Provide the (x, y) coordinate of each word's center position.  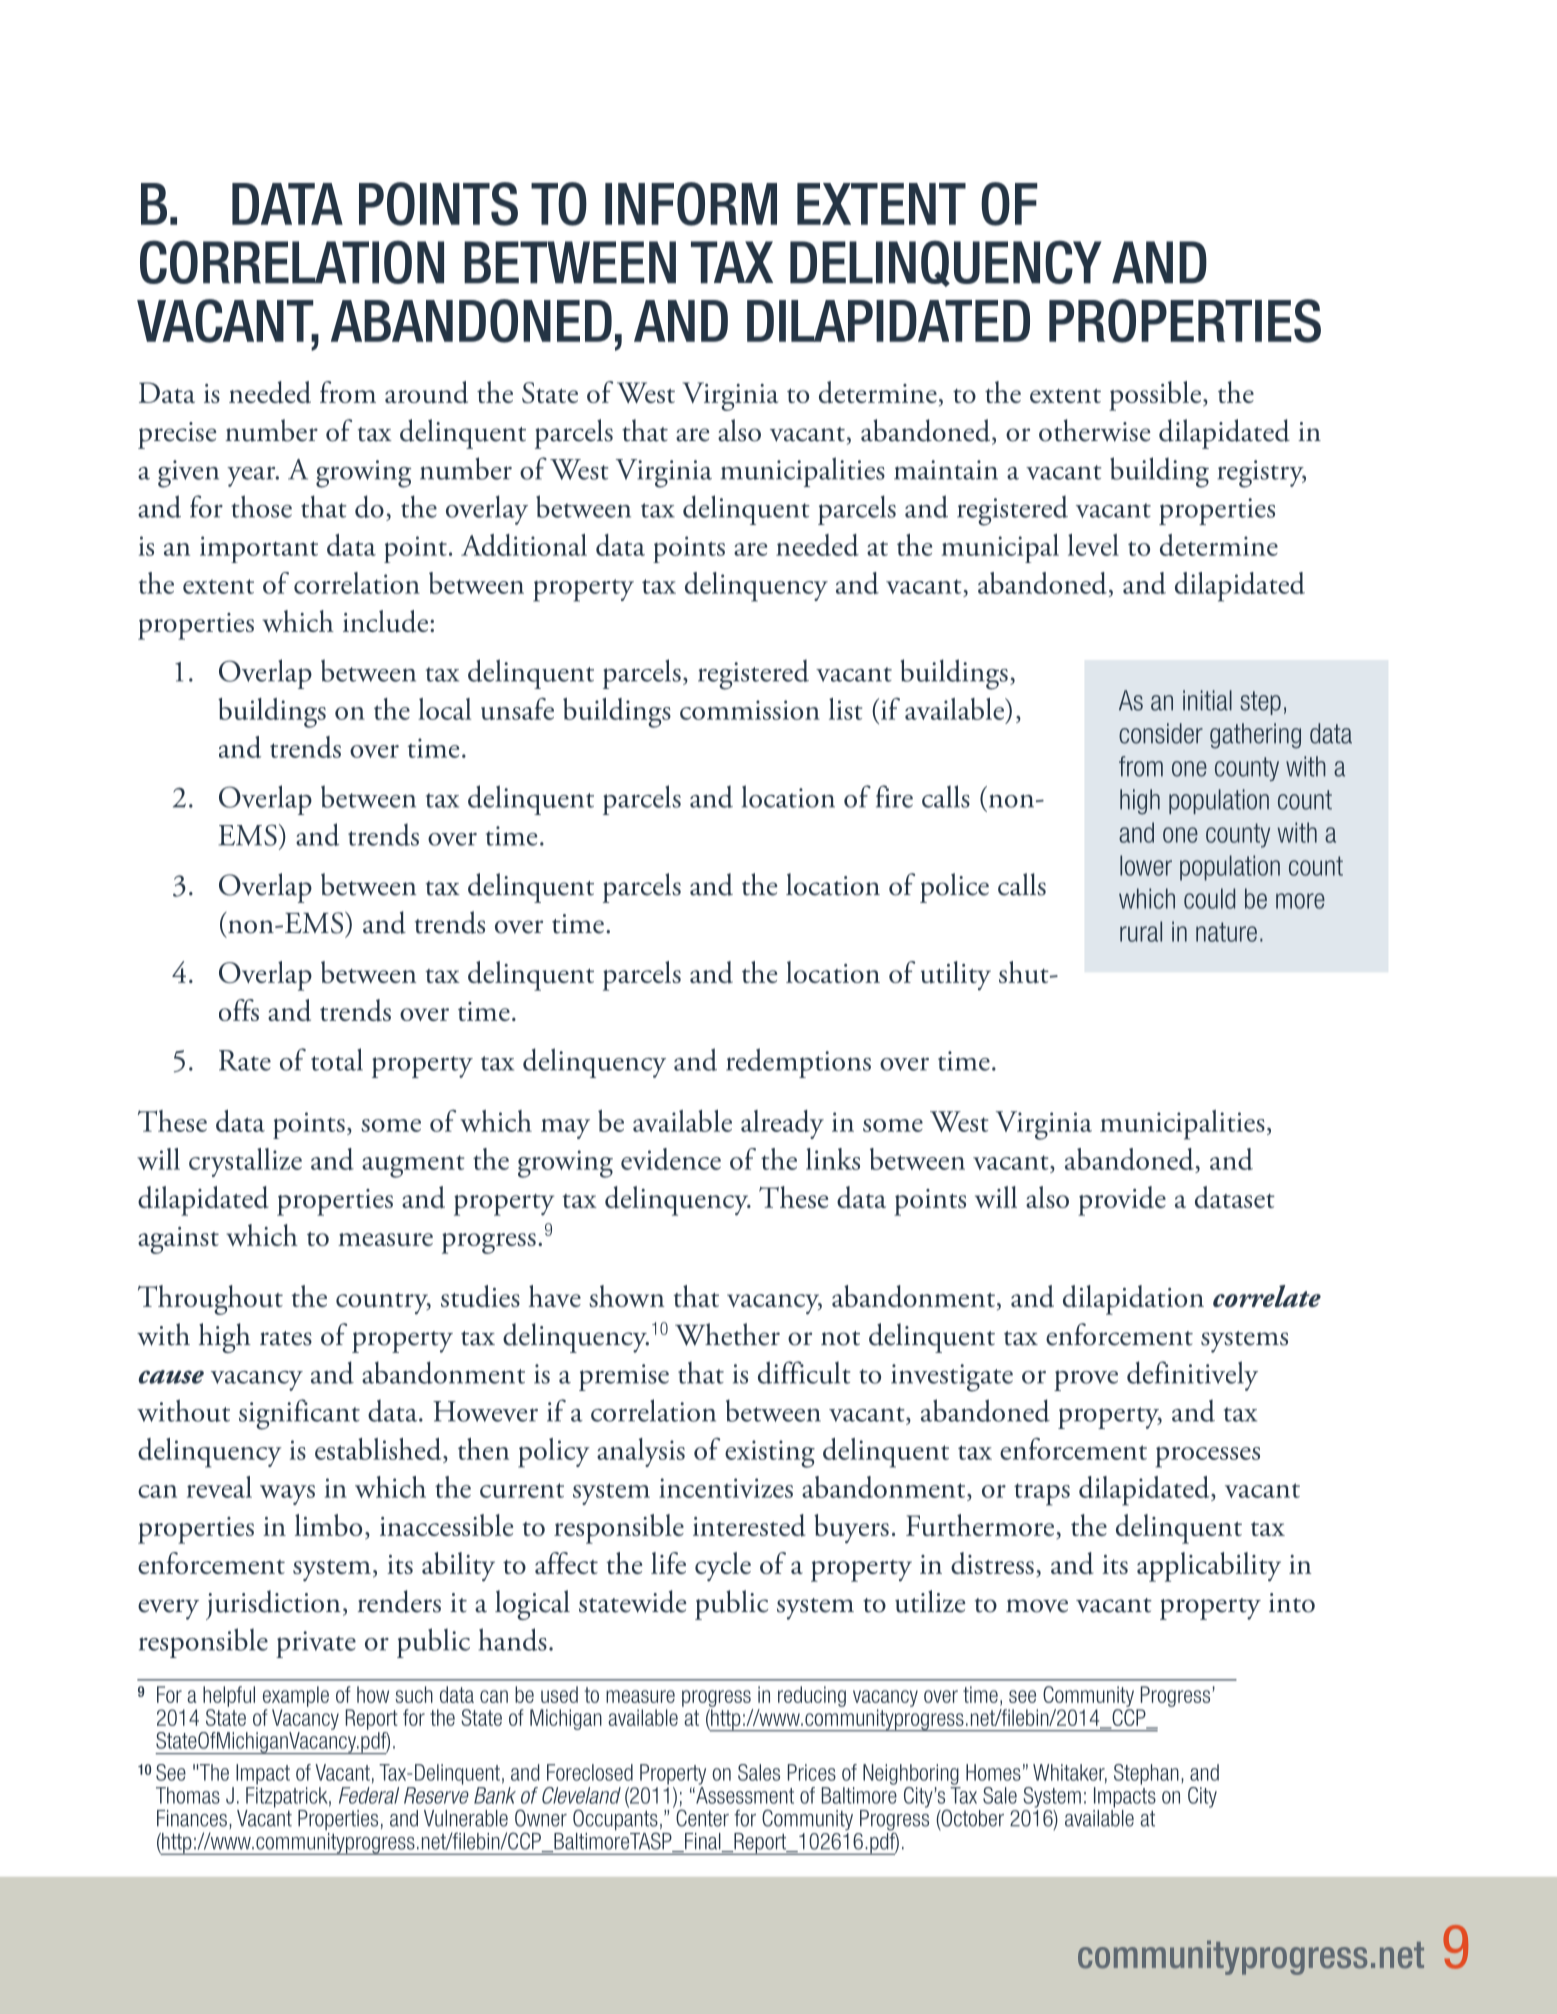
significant (299, 1414)
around (426, 392)
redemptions (798, 1063)
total (337, 1059)
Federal (369, 1795)
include (387, 621)
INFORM (691, 204)
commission (750, 710)
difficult (804, 1372)
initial (1207, 700)
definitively (1192, 1376)
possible (1155, 396)
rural (1141, 931)
